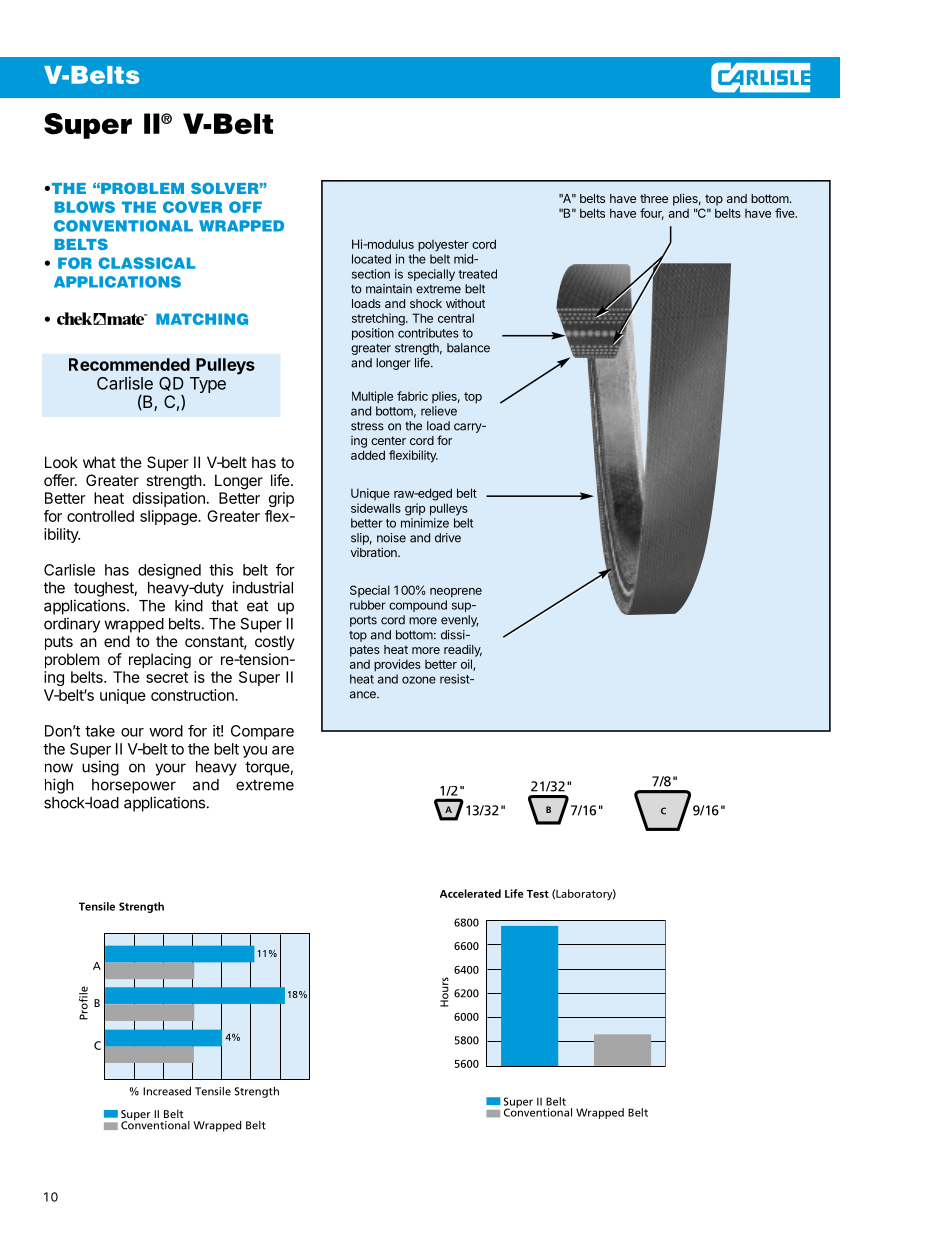  Describe the element at coordinates (134, 786) in the screenshot. I see `horsepower` at that location.
